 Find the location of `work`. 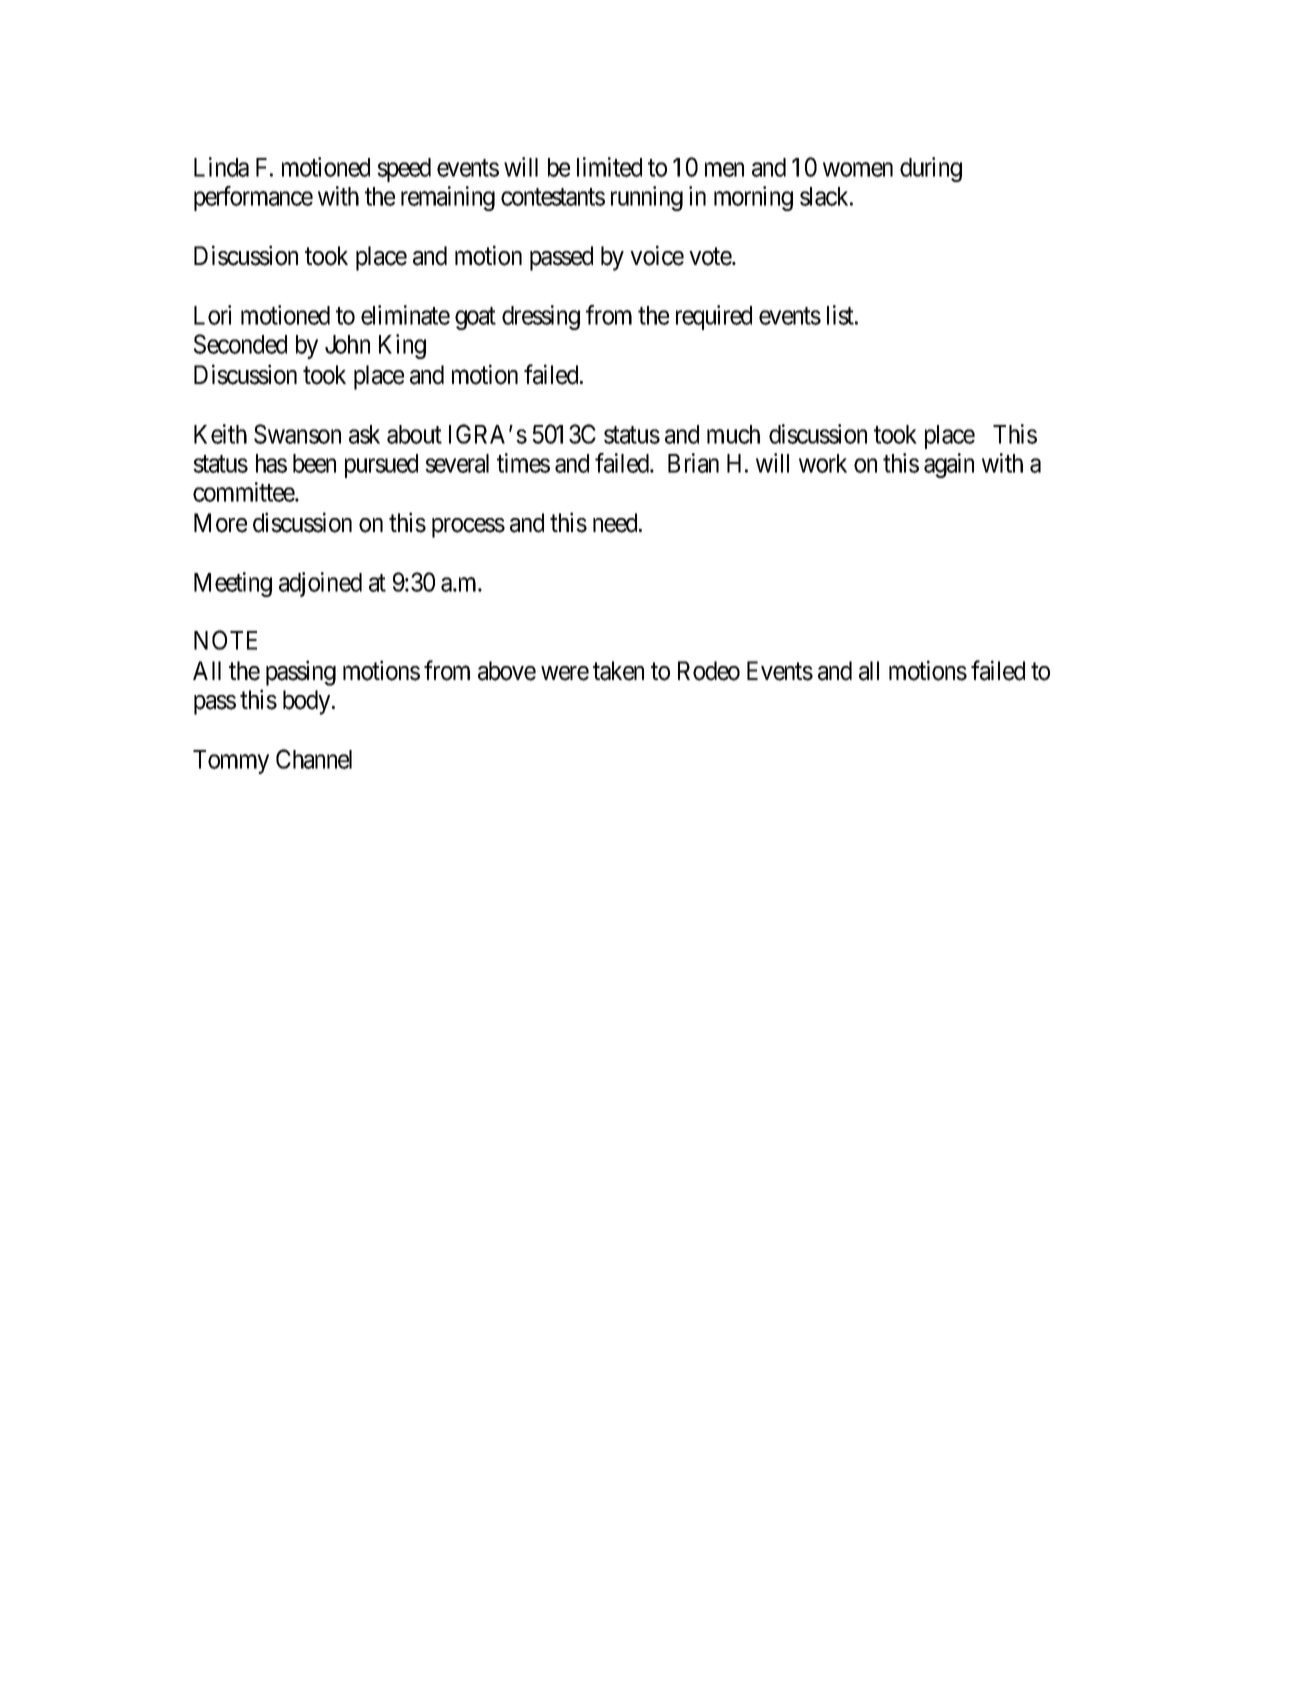

work is located at coordinates (823, 463).
